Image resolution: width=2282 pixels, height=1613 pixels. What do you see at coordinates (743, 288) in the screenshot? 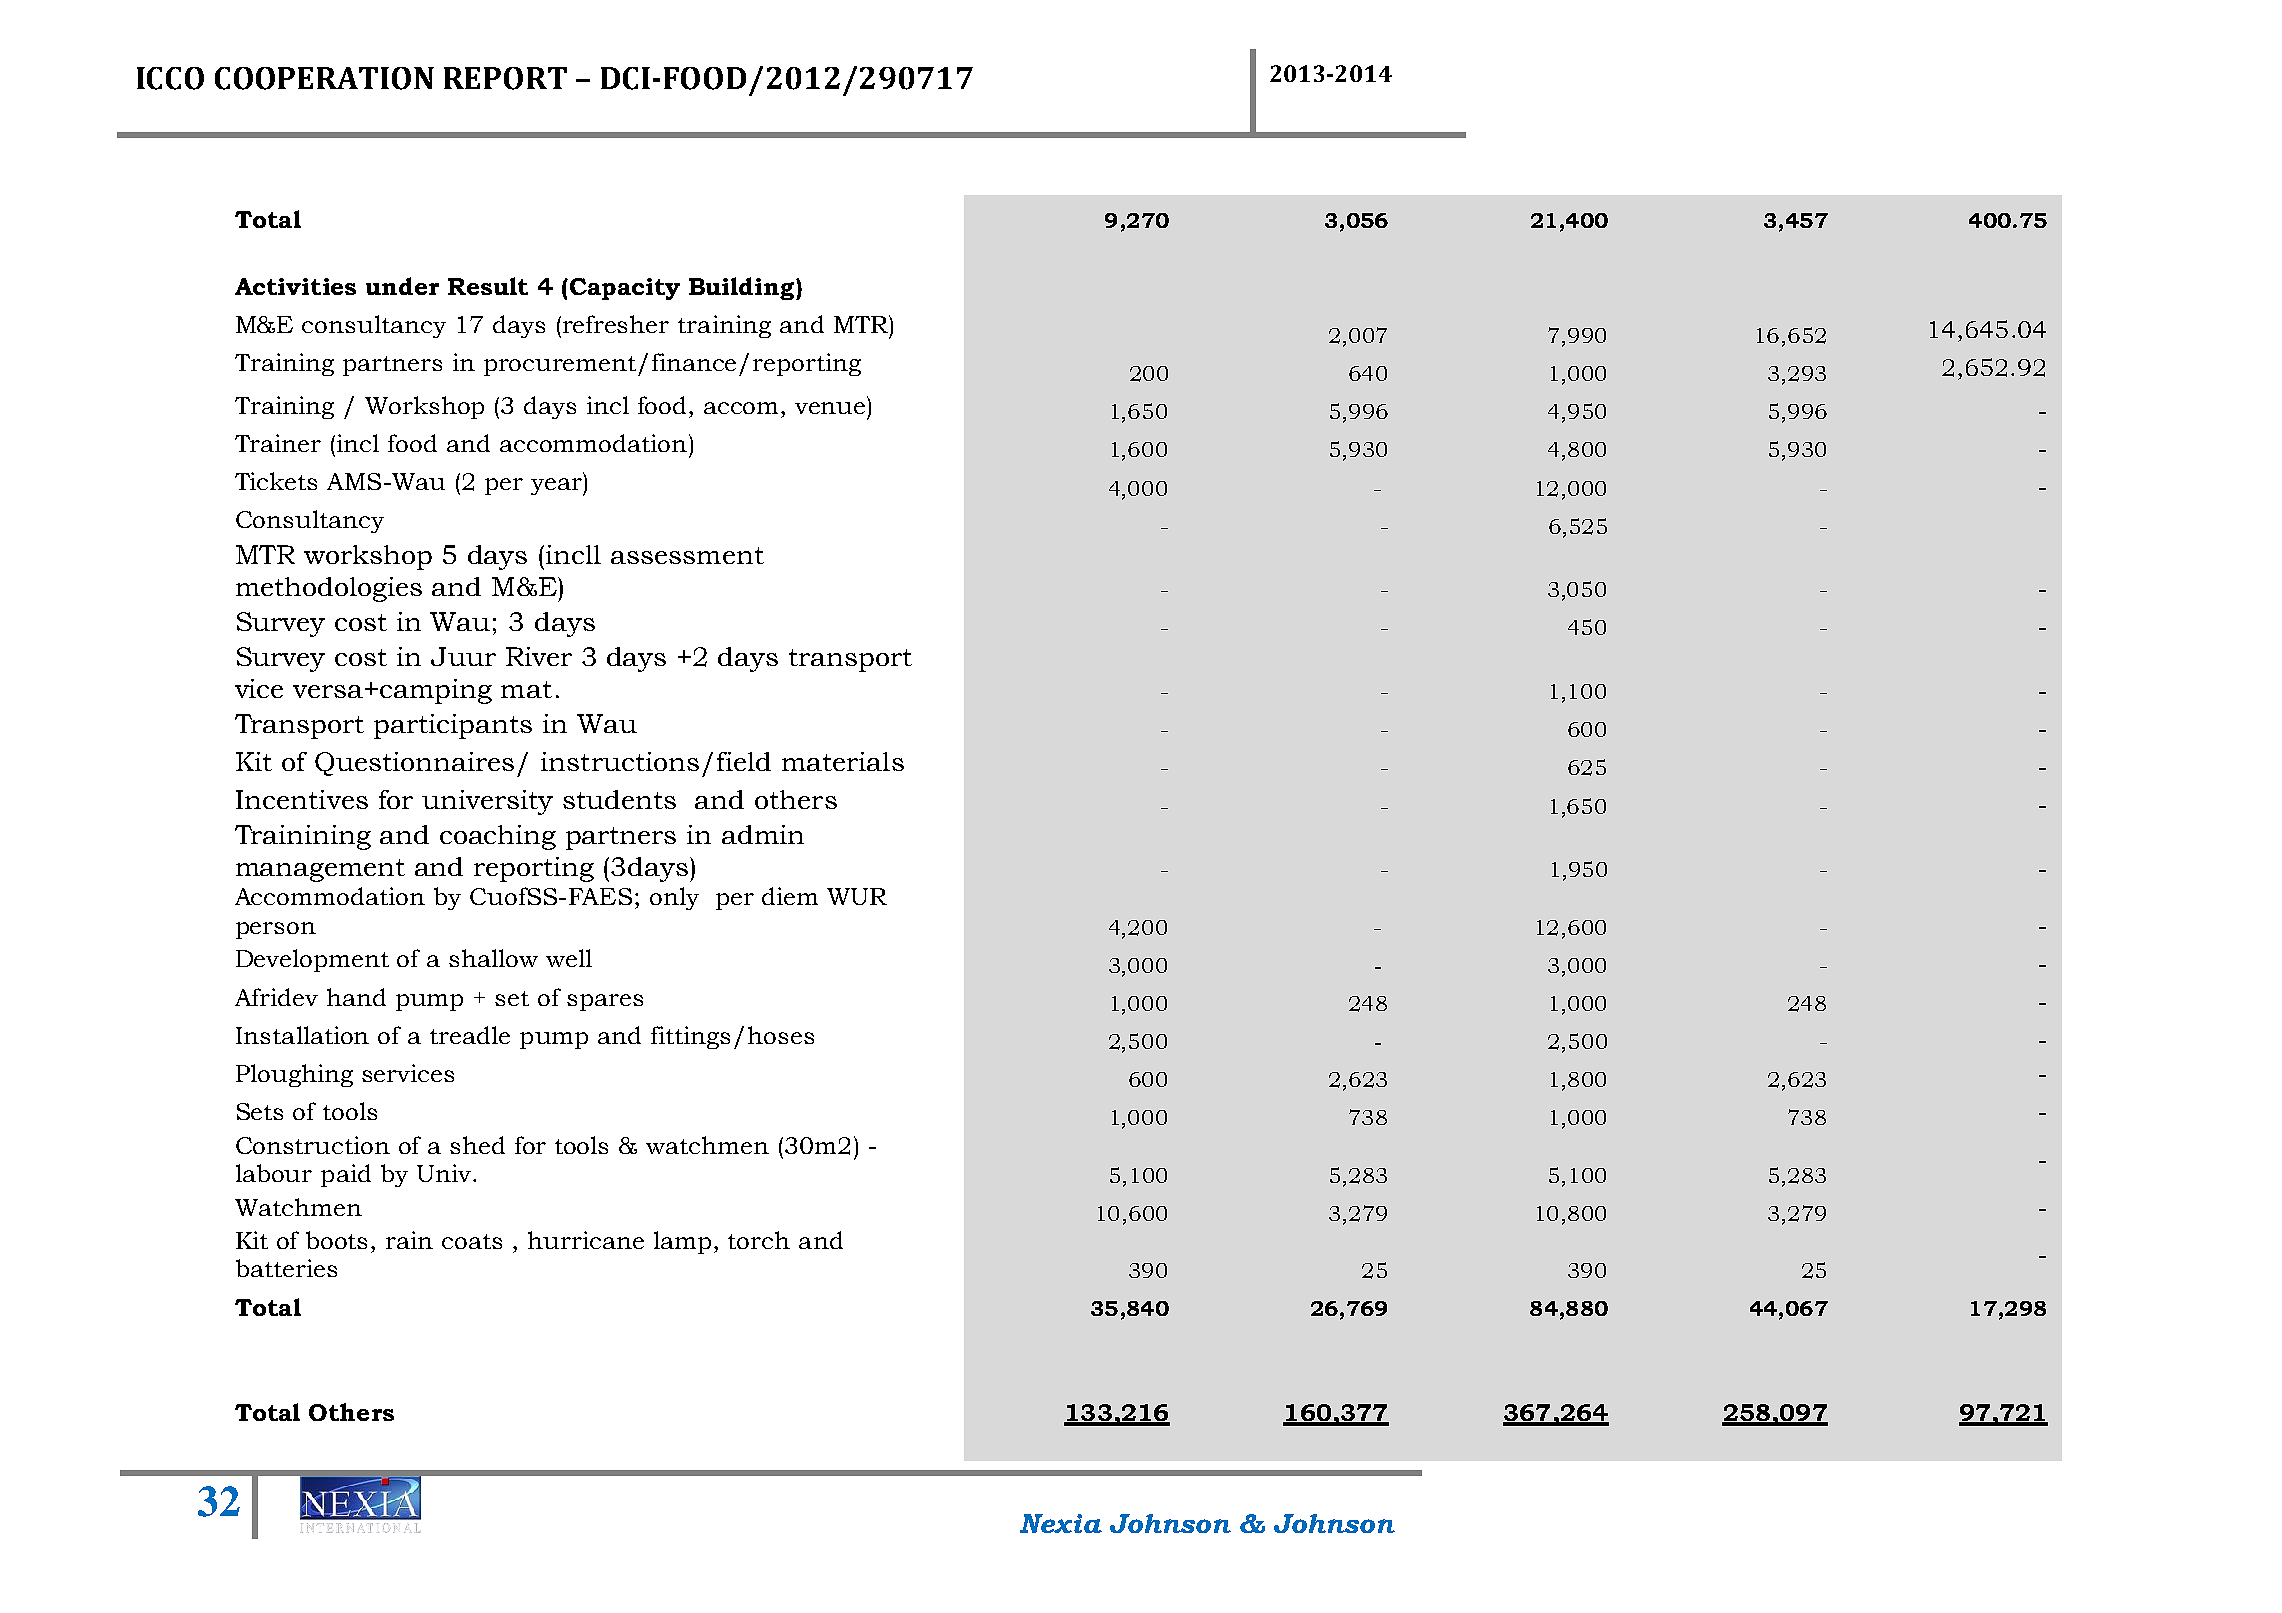
I see `Building` at bounding box center [743, 288].
